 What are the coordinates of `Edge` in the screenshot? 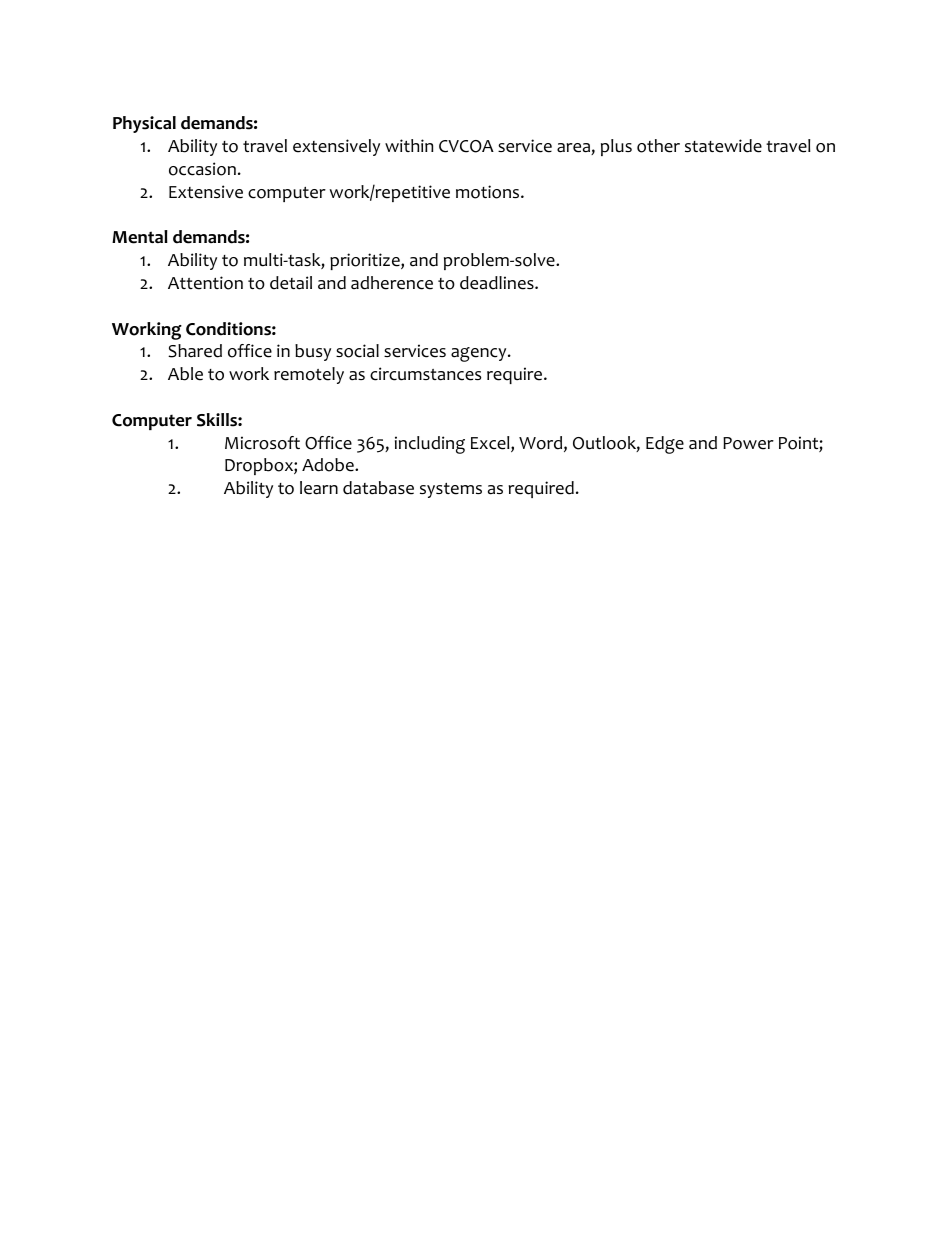 It's located at (665, 445).
